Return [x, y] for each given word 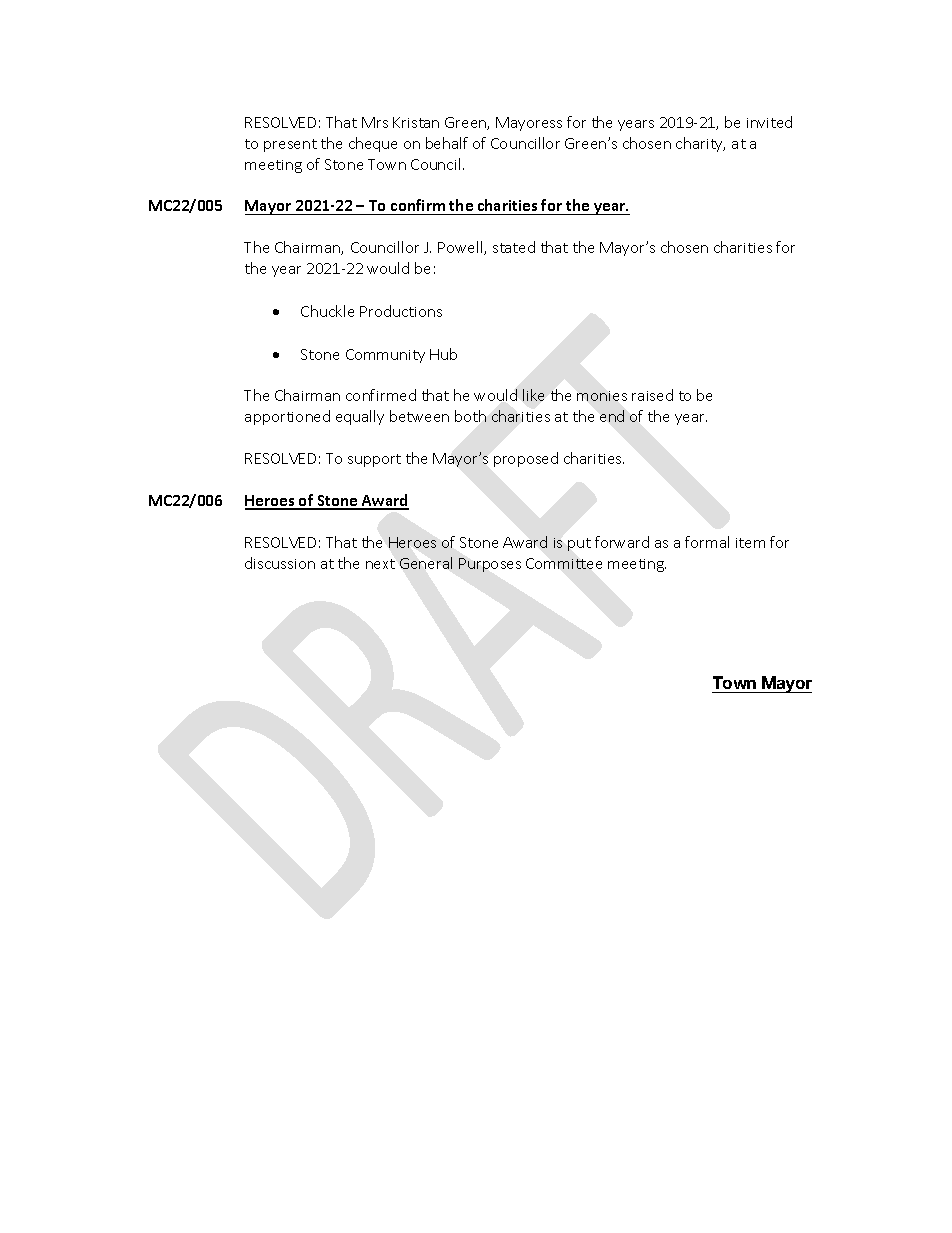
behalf [447, 143]
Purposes [490, 565]
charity [700, 144]
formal [707, 542]
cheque [373, 144]
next [380, 564]
